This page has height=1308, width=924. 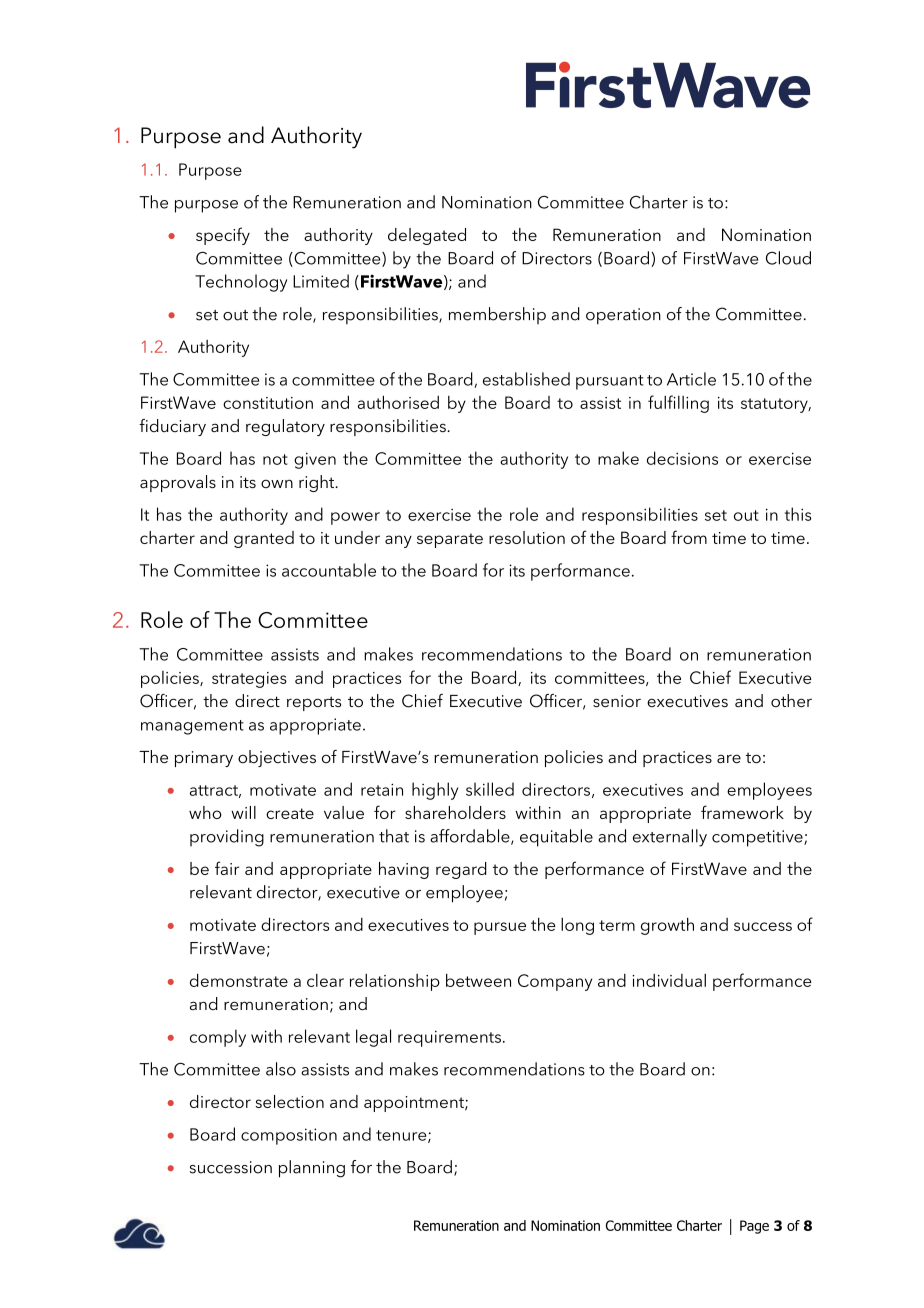 I want to click on membership, so click(x=497, y=315).
